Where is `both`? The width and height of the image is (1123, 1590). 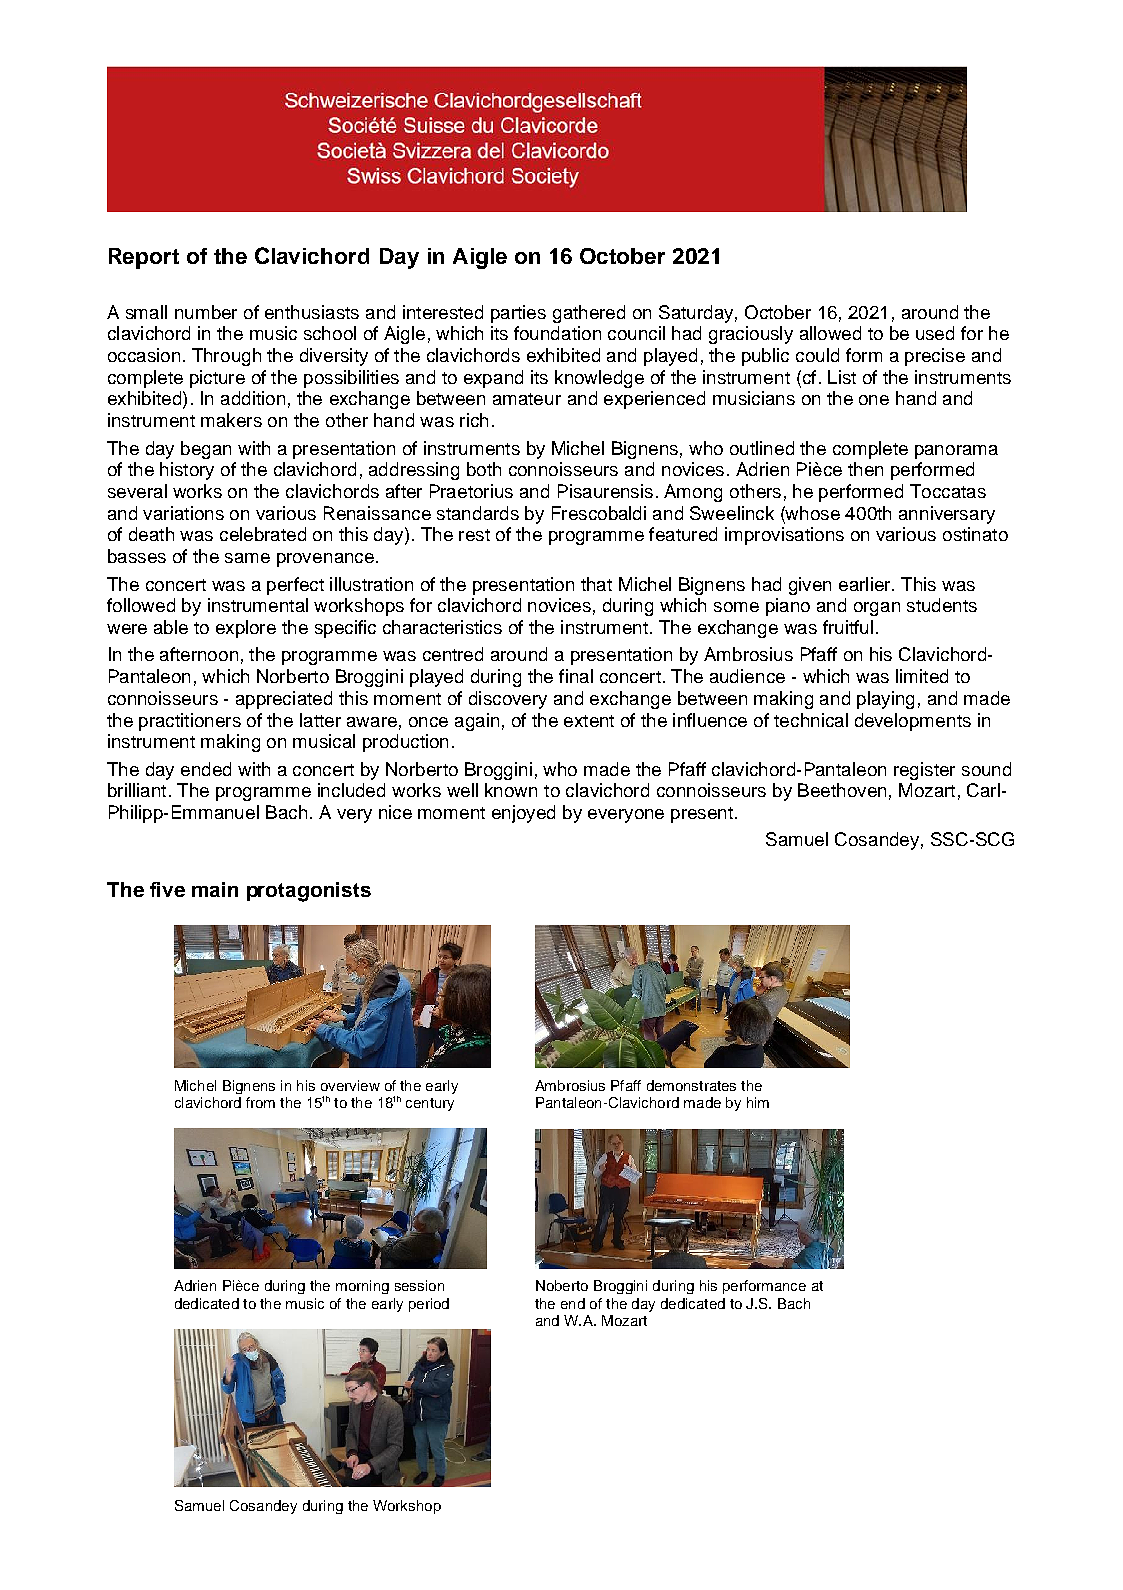
both is located at coordinates (484, 469).
